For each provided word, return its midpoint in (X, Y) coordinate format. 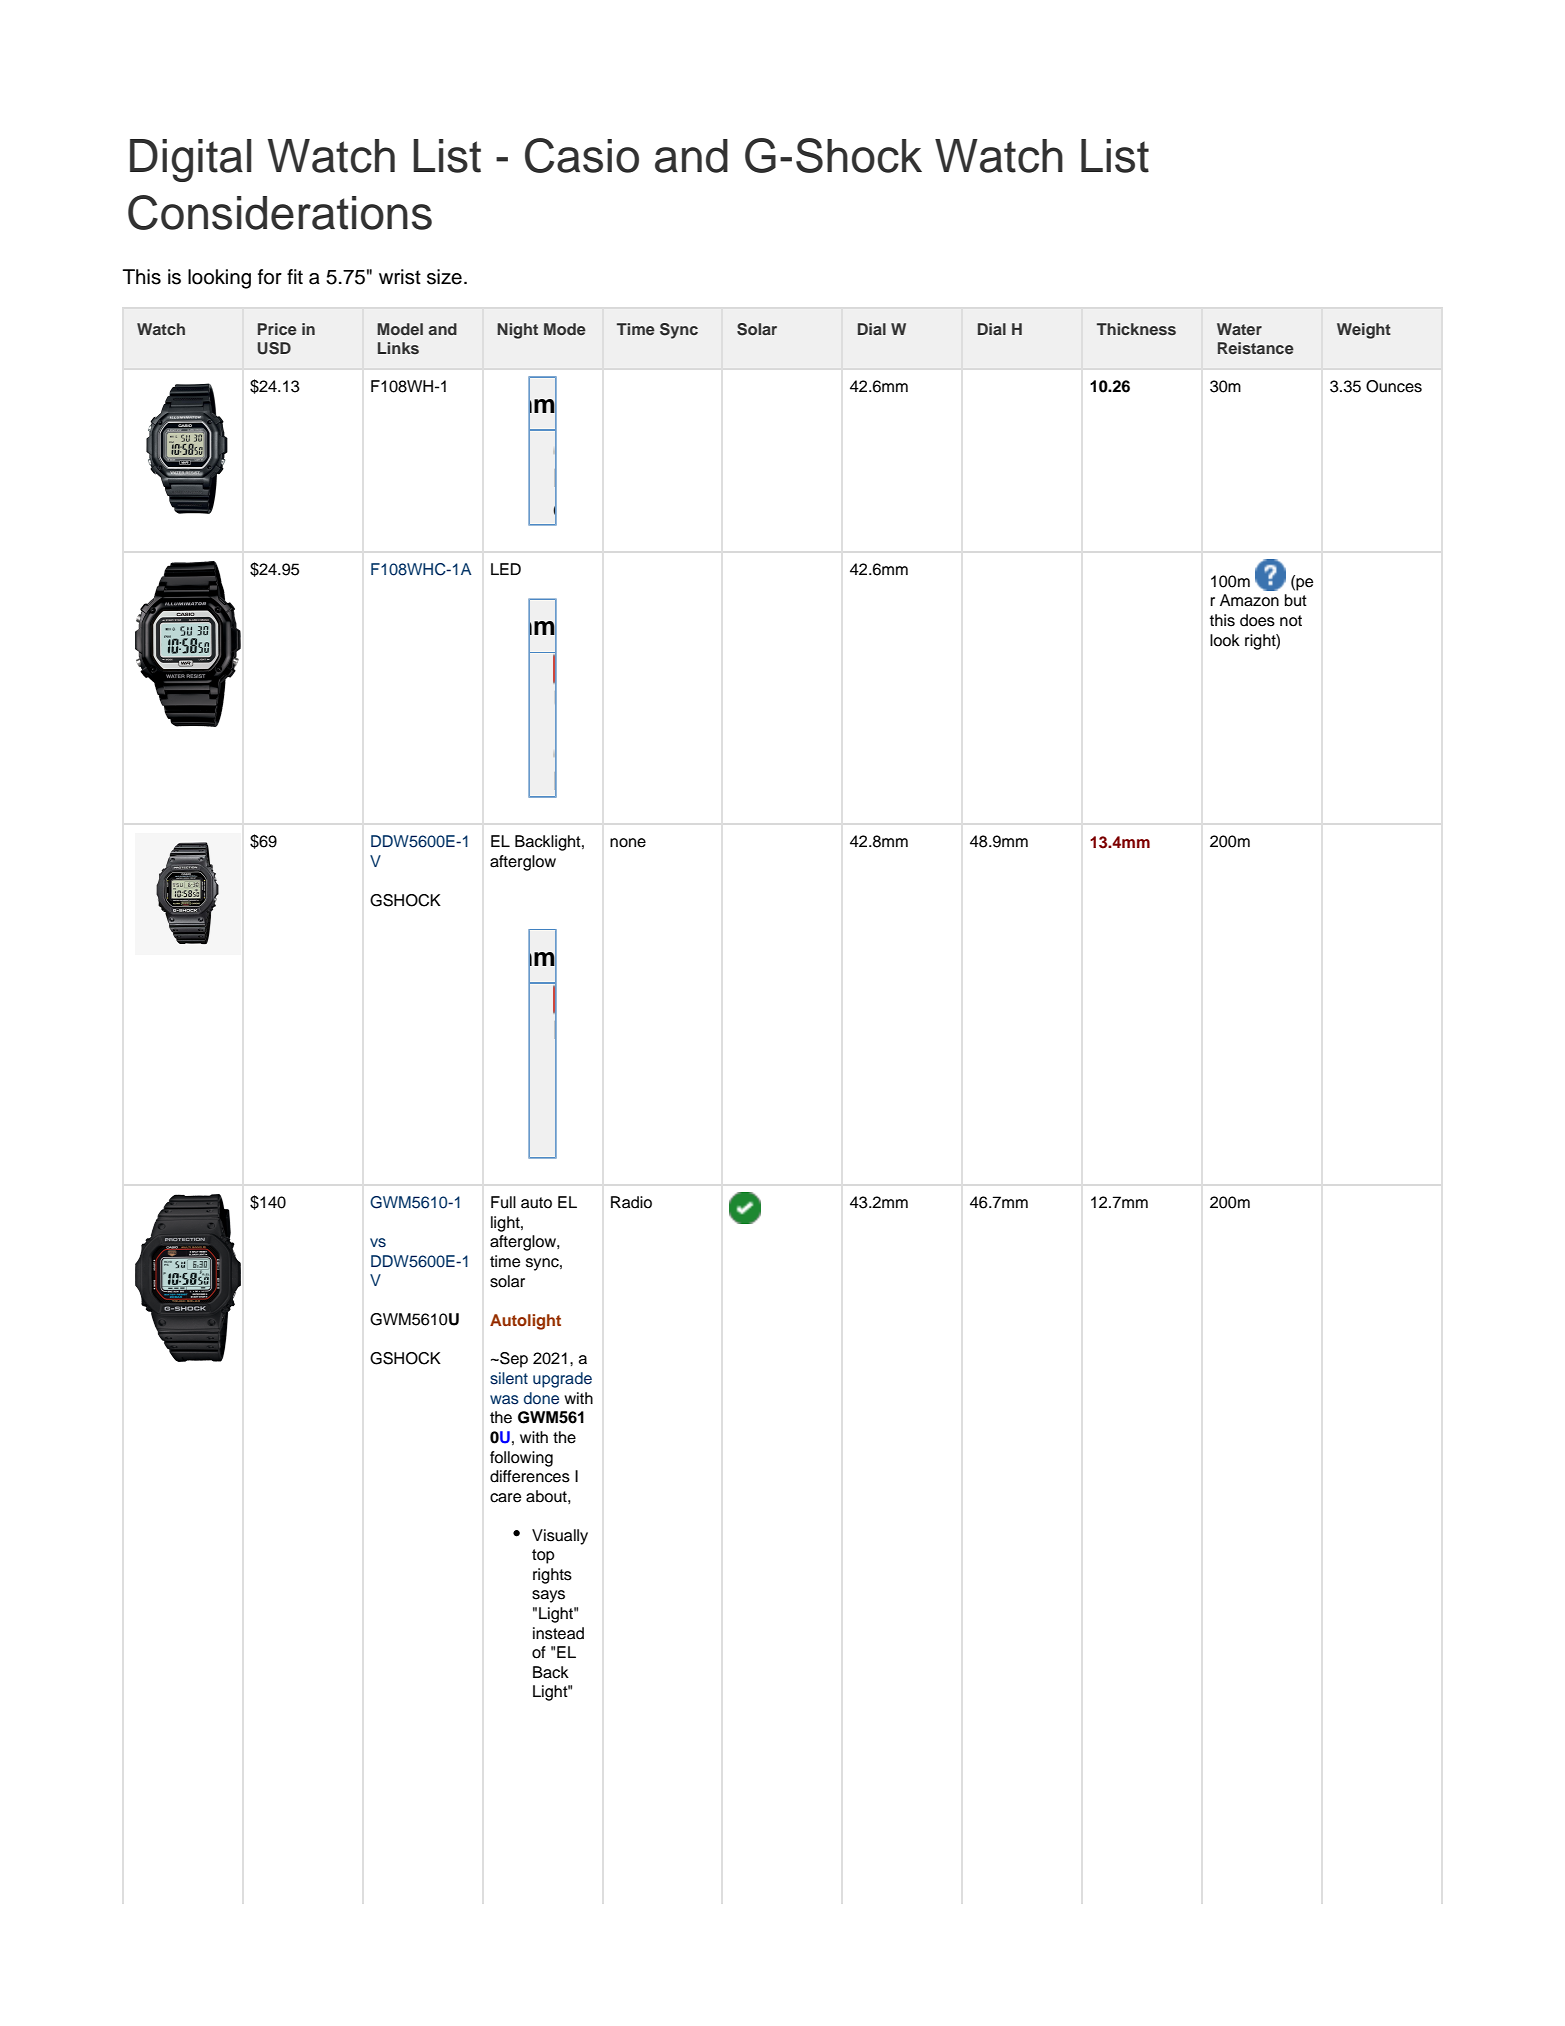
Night (517, 331)
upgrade (562, 1380)
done (541, 1398)
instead (558, 1633)
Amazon (1249, 600)
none (628, 843)
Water (1239, 329)
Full (503, 1202)
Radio (631, 1202)
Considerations (280, 212)
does (1257, 620)
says (548, 1596)
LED (506, 569)
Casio (582, 155)
